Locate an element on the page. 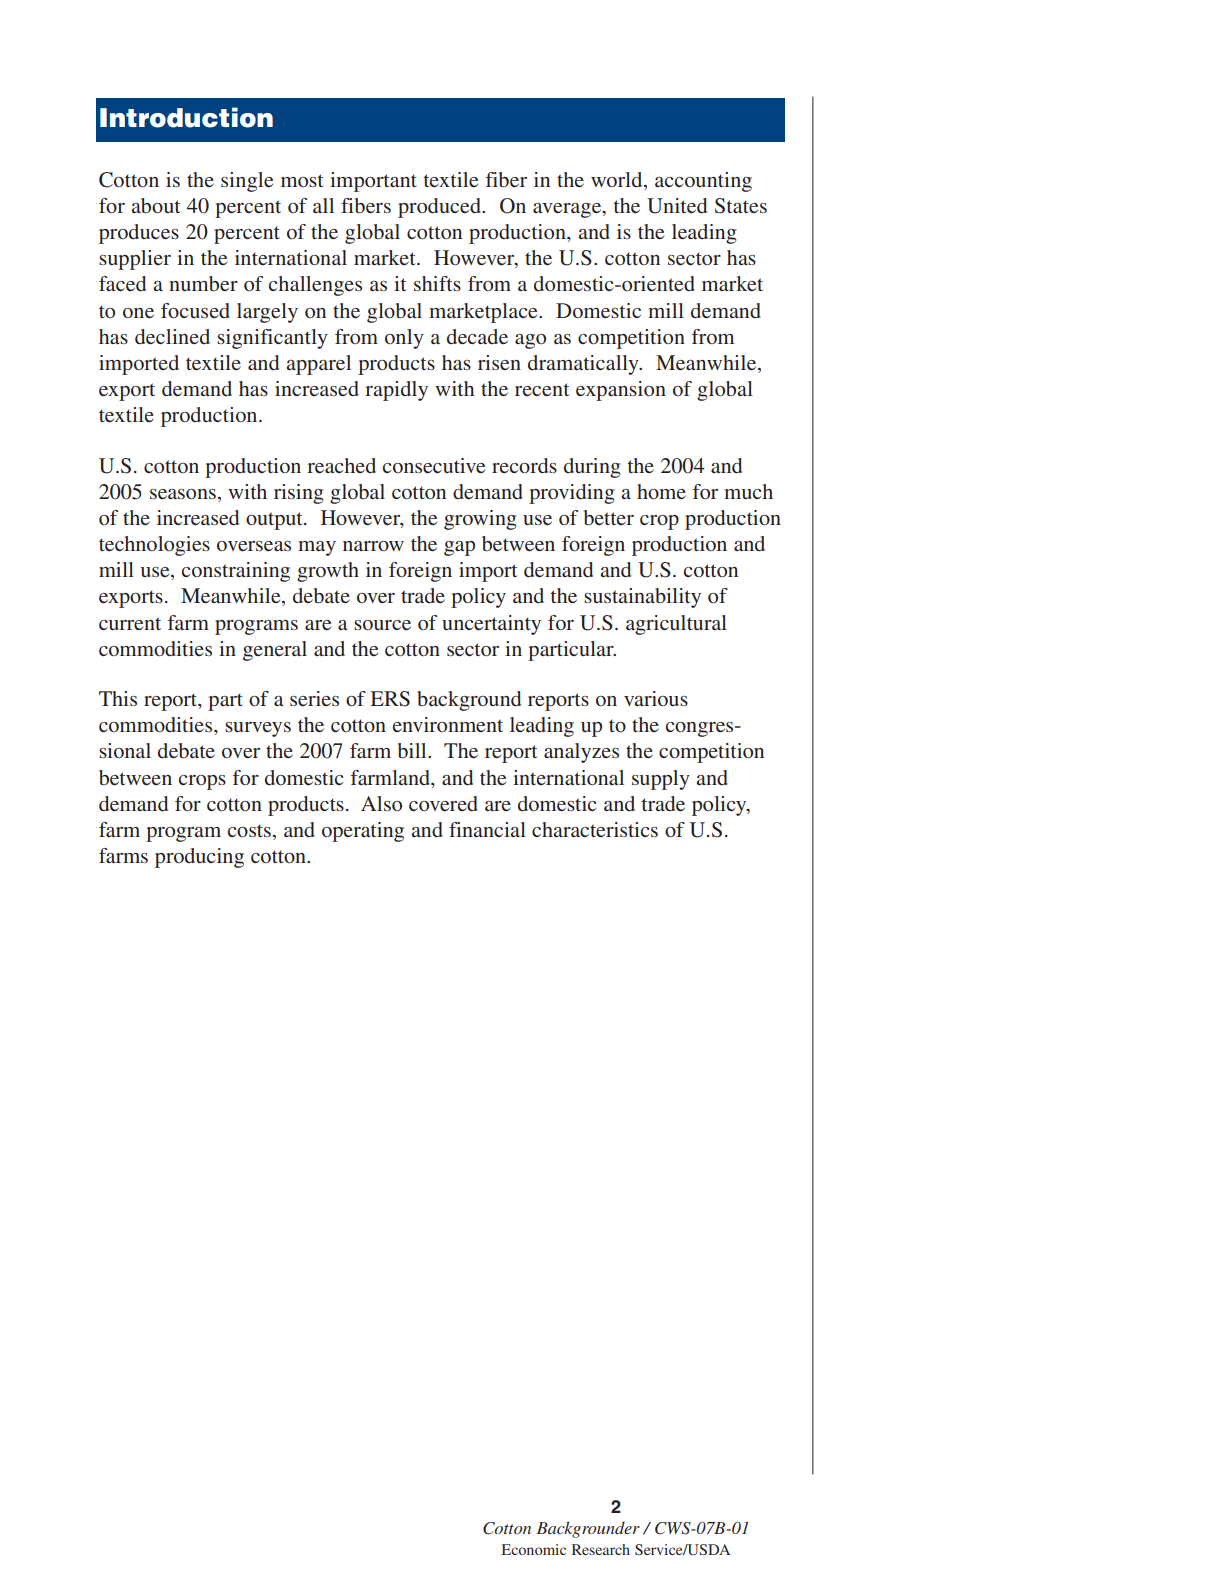 The image size is (1232, 1594). accounting is located at coordinates (703, 182).
